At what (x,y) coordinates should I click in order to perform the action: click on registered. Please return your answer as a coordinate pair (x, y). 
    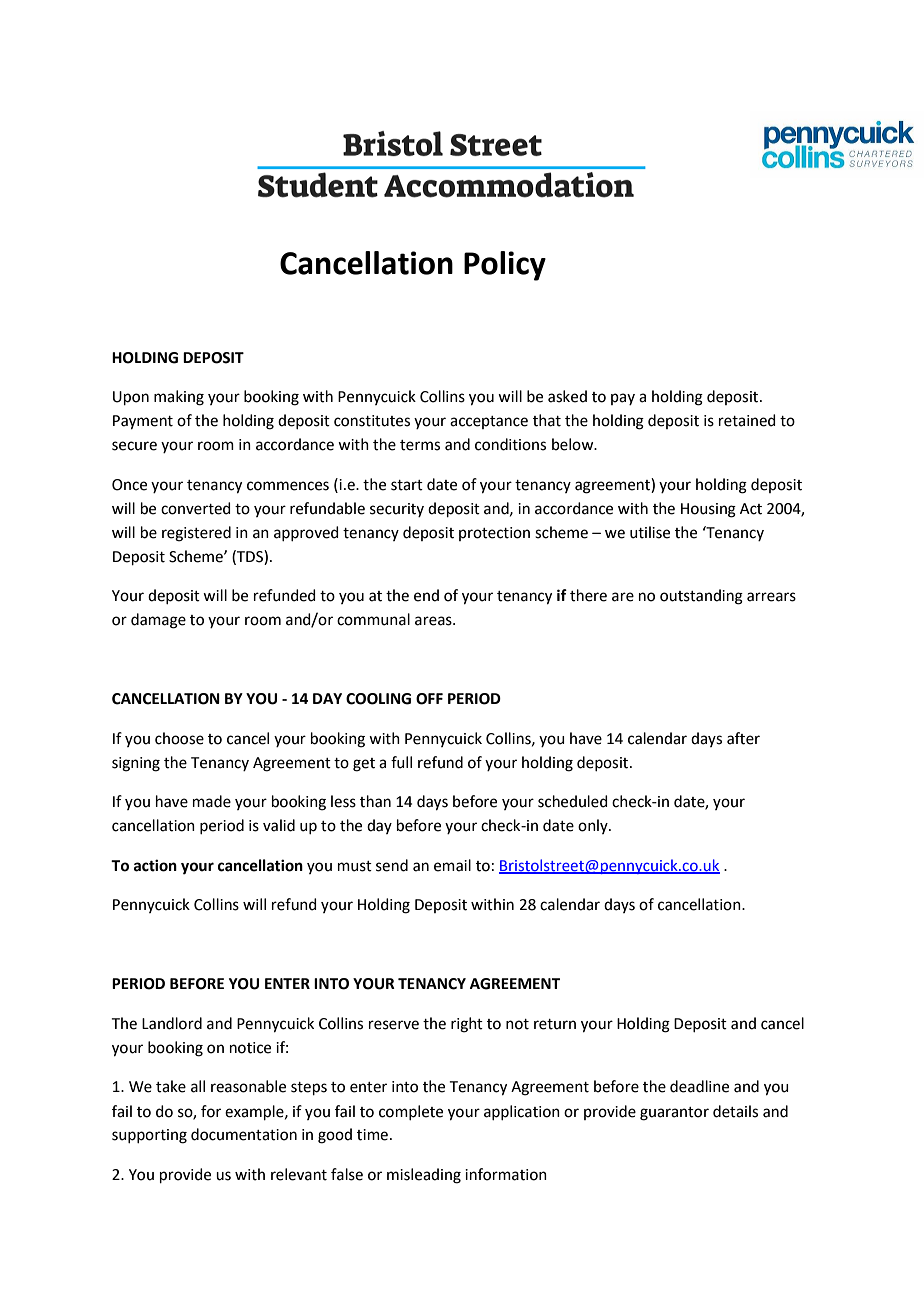
    Looking at the image, I should click on (196, 534).
